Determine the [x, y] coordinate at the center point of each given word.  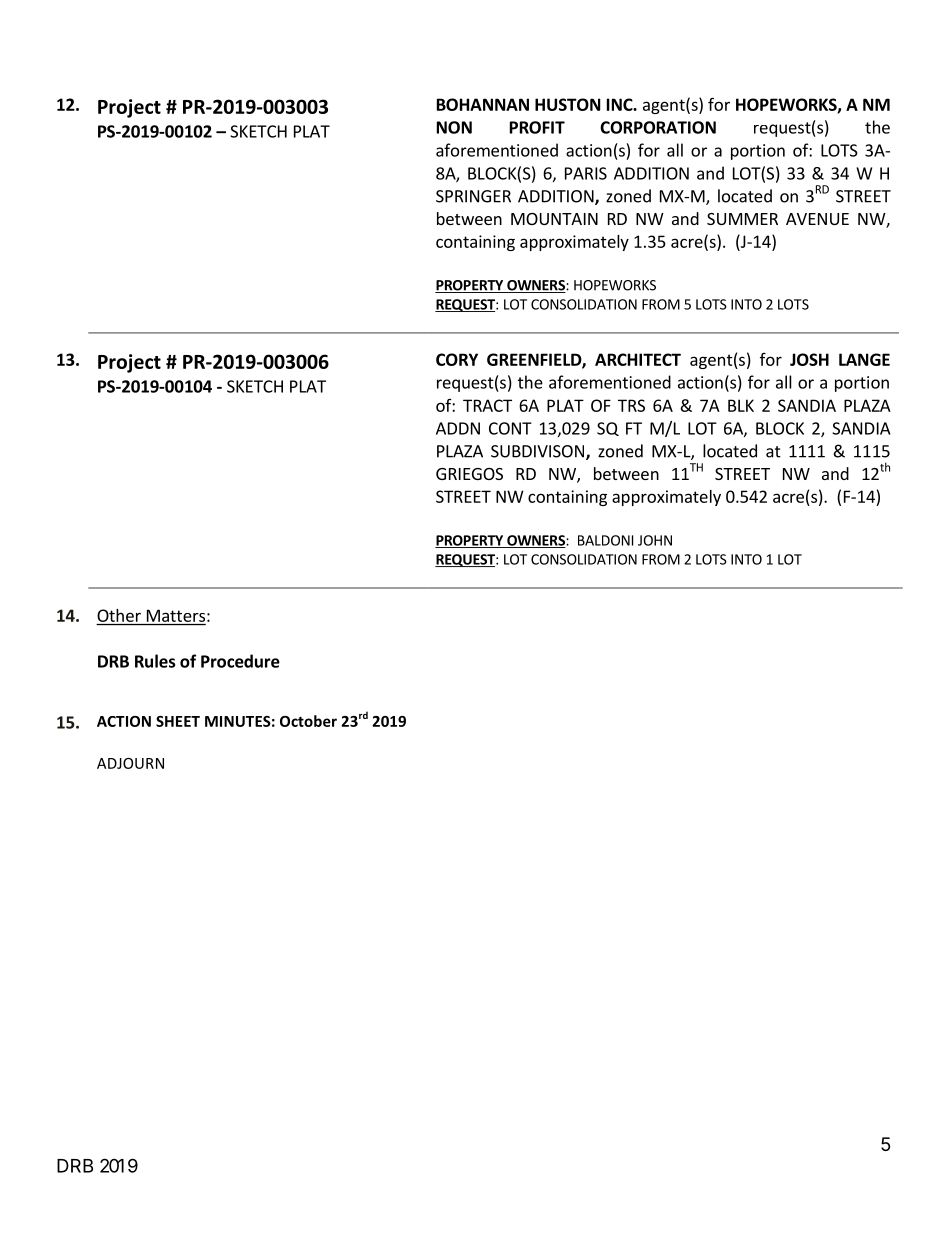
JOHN [655, 540]
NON [454, 127]
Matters [176, 615]
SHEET [178, 721]
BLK [741, 405]
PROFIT [537, 127]
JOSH [809, 359]
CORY [457, 359]
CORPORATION [658, 127]
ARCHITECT [638, 359]
